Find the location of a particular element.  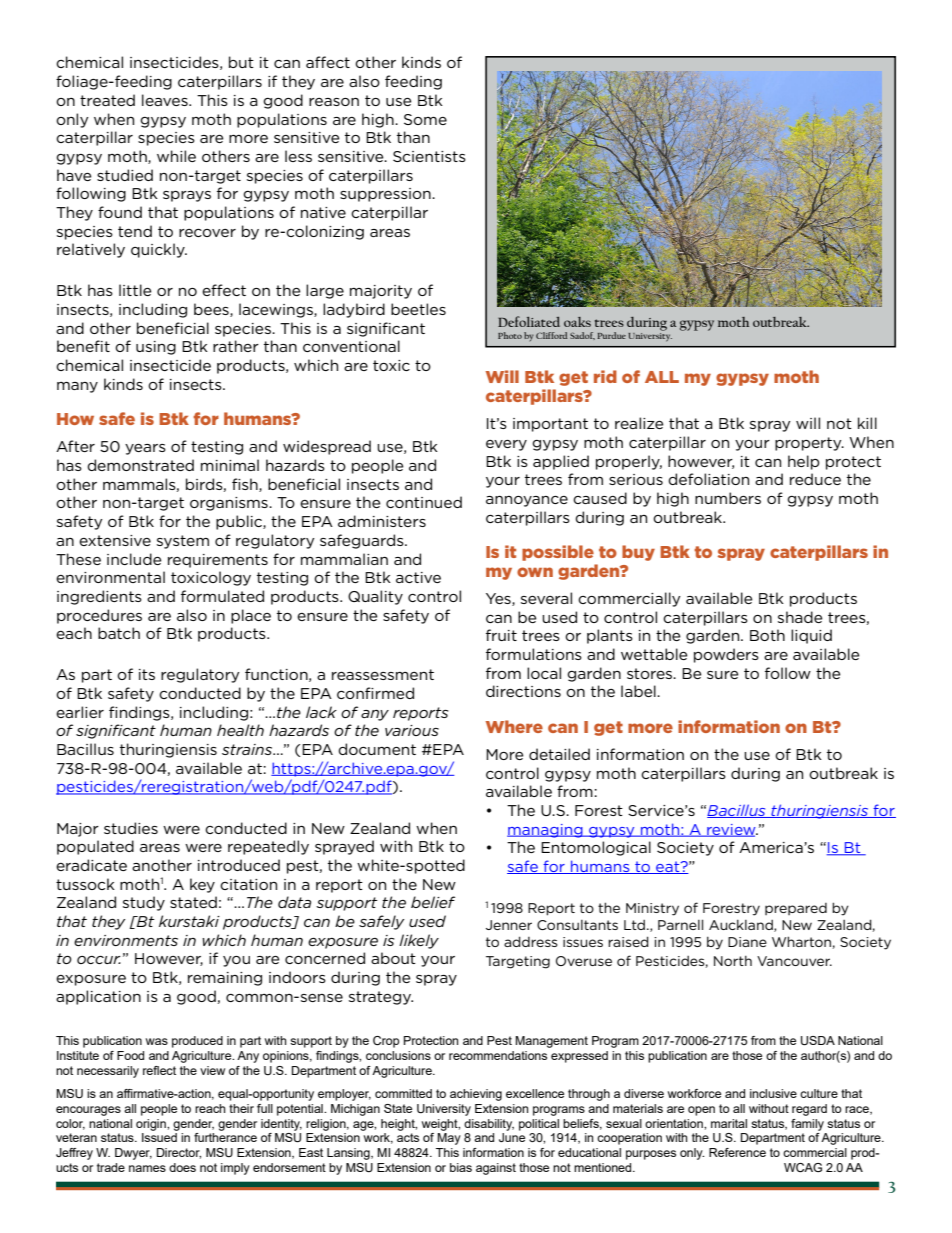

Scientists is located at coordinates (429, 156).
